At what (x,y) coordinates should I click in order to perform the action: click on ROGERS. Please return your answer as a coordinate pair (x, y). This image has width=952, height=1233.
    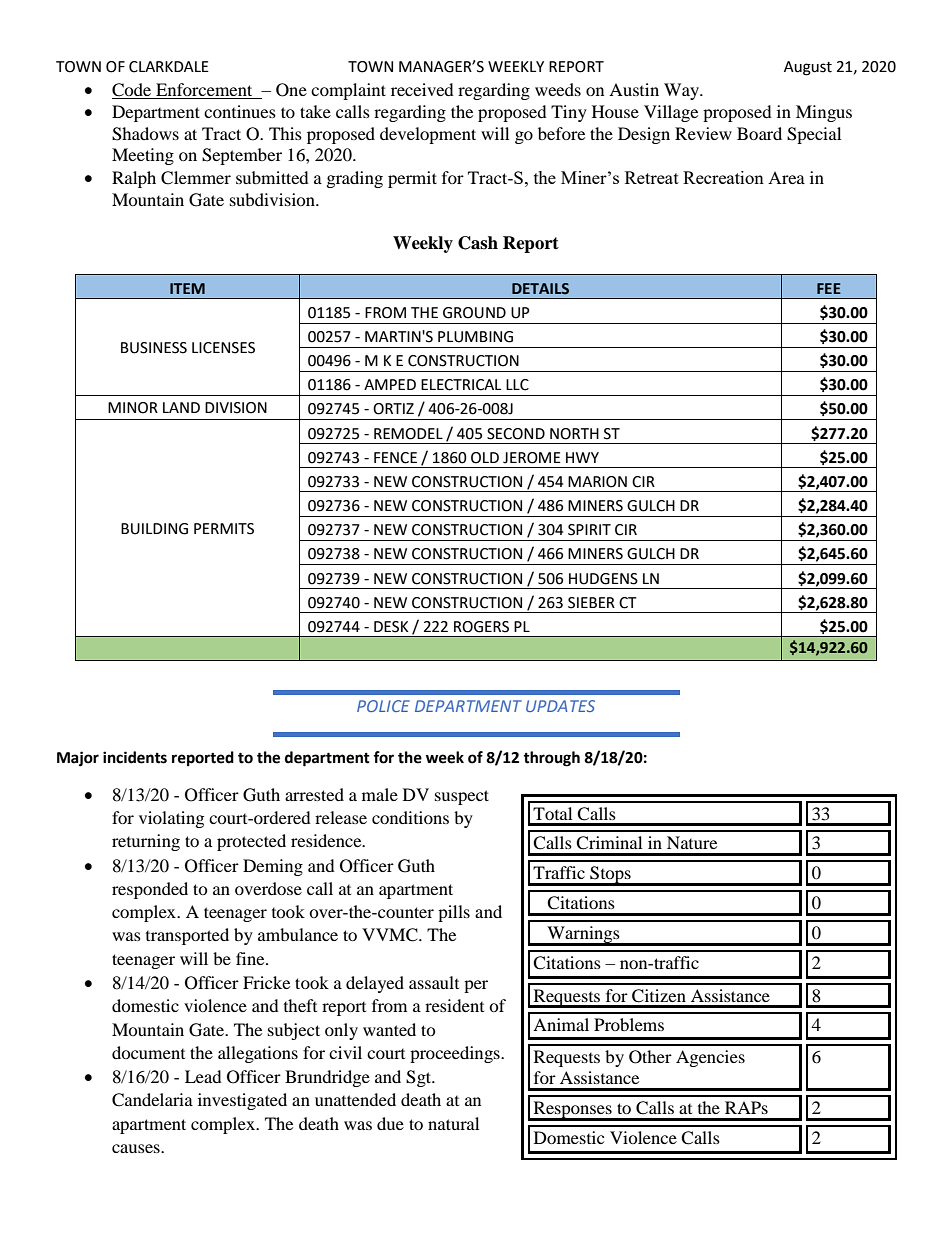
    Looking at the image, I should click on (481, 627).
